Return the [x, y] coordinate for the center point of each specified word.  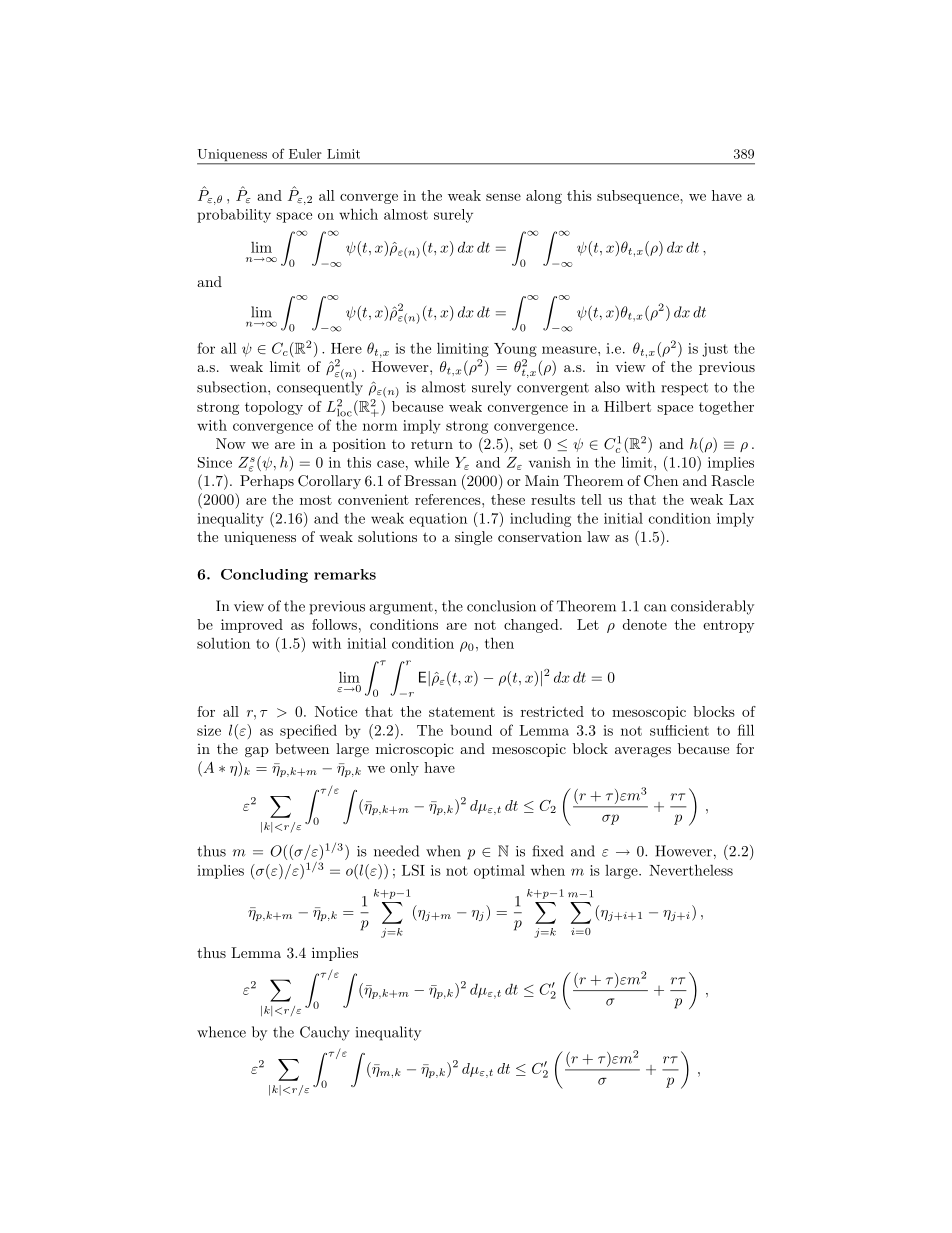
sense [503, 197]
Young [515, 350]
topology [274, 408]
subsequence [639, 197]
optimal [499, 872]
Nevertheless [691, 870]
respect [684, 389]
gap [257, 752]
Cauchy [325, 1033]
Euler [305, 154]
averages [643, 752]
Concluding [264, 576]
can [655, 608]
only [404, 769]
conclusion [501, 606]
